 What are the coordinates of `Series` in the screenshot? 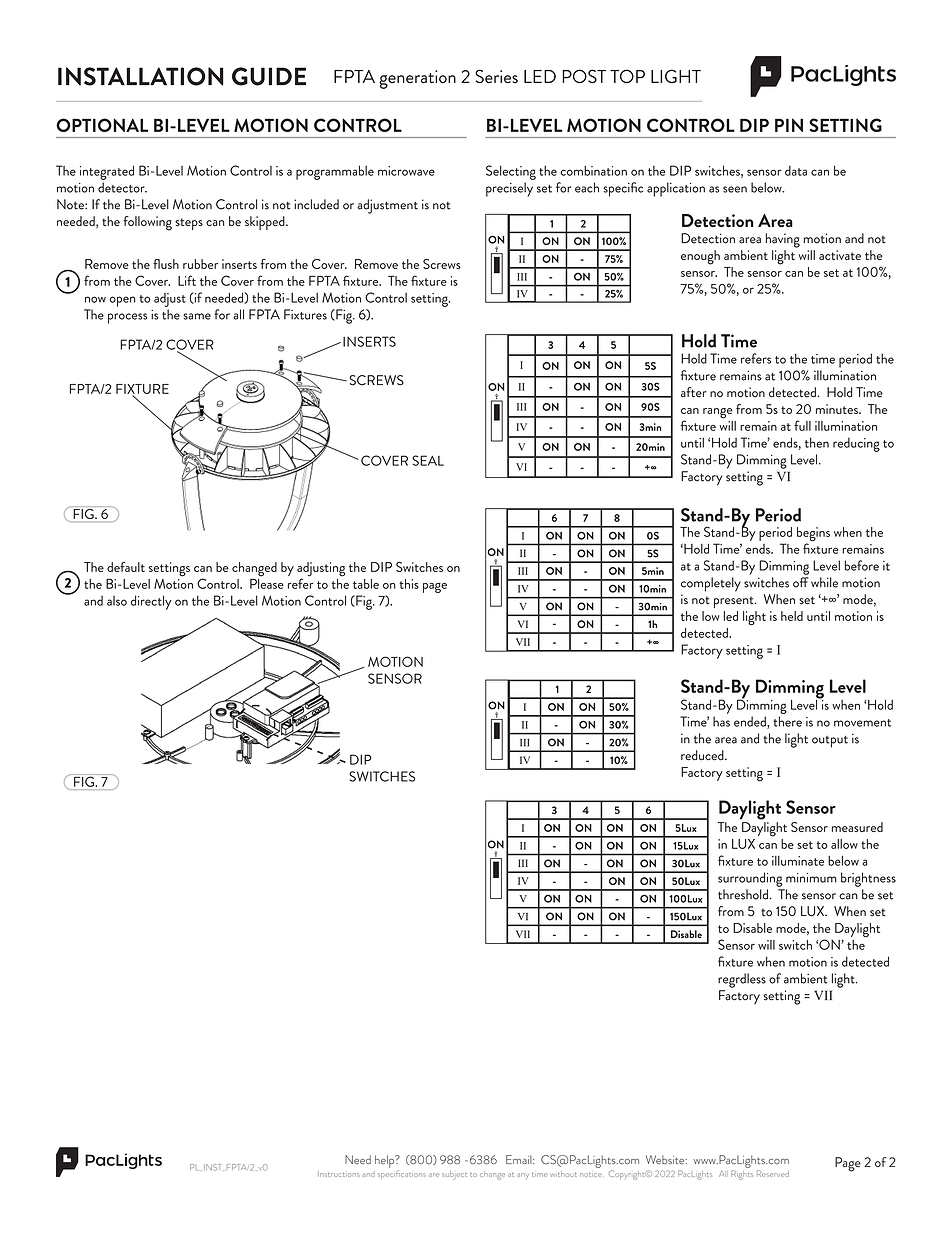 It's located at (496, 76).
